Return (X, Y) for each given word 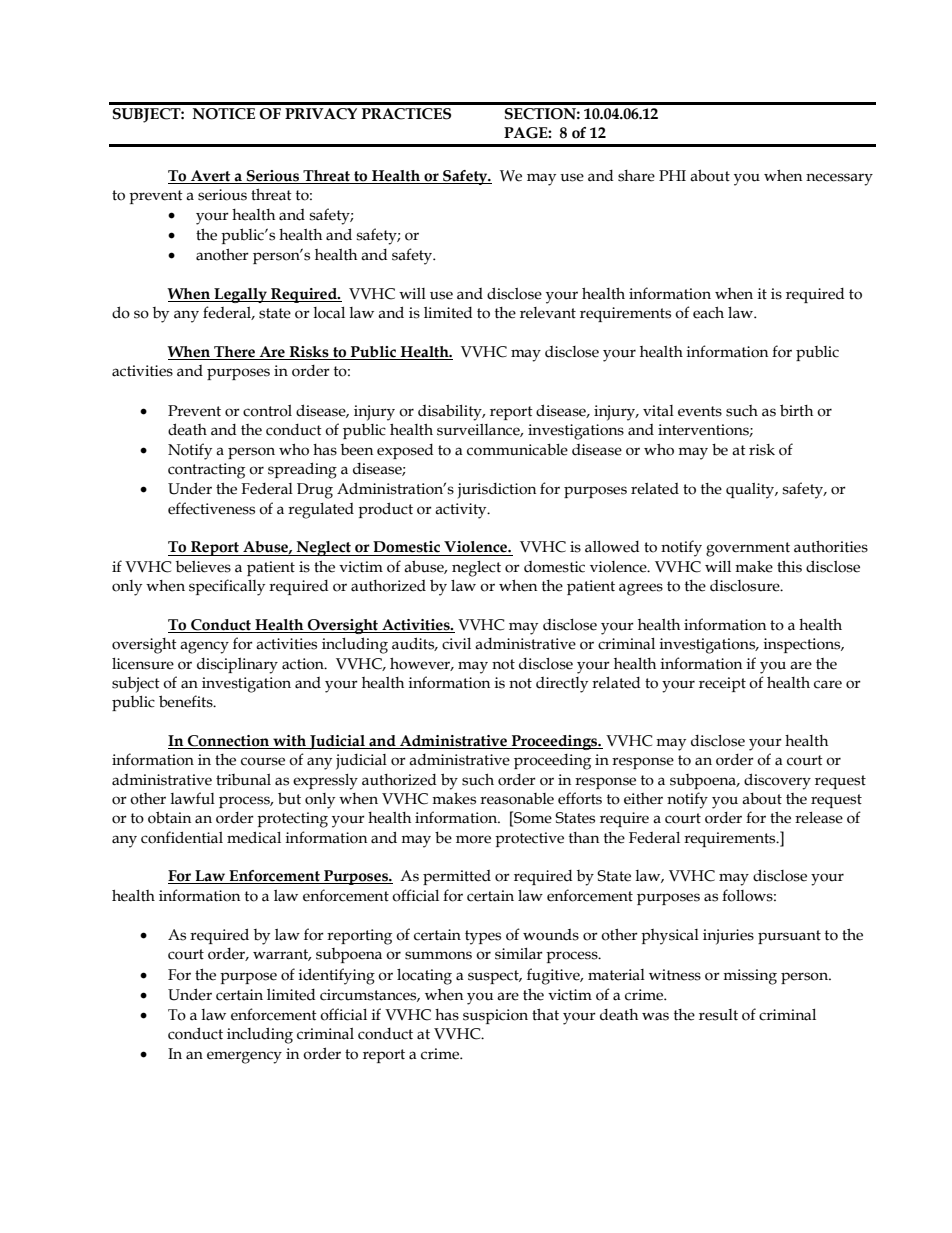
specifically (227, 587)
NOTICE (224, 114)
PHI (672, 175)
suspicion (495, 1016)
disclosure (746, 586)
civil (456, 644)
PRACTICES (406, 114)
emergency (244, 1057)
